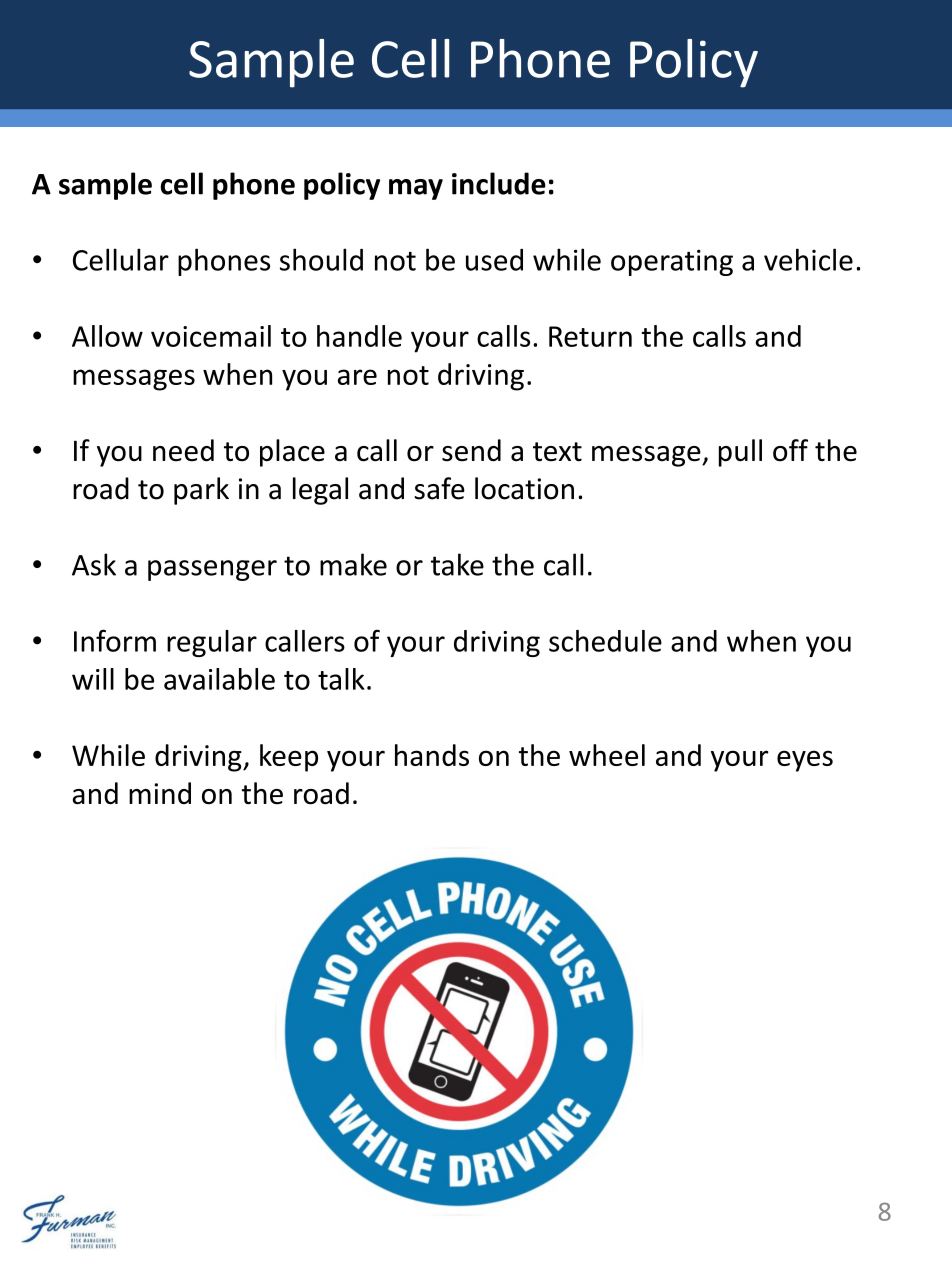 The width and height of the screenshot is (952, 1270). What do you see at coordinates (740, 453) in the screenshot?
I see `pull` at bounding box center [740, 453].
